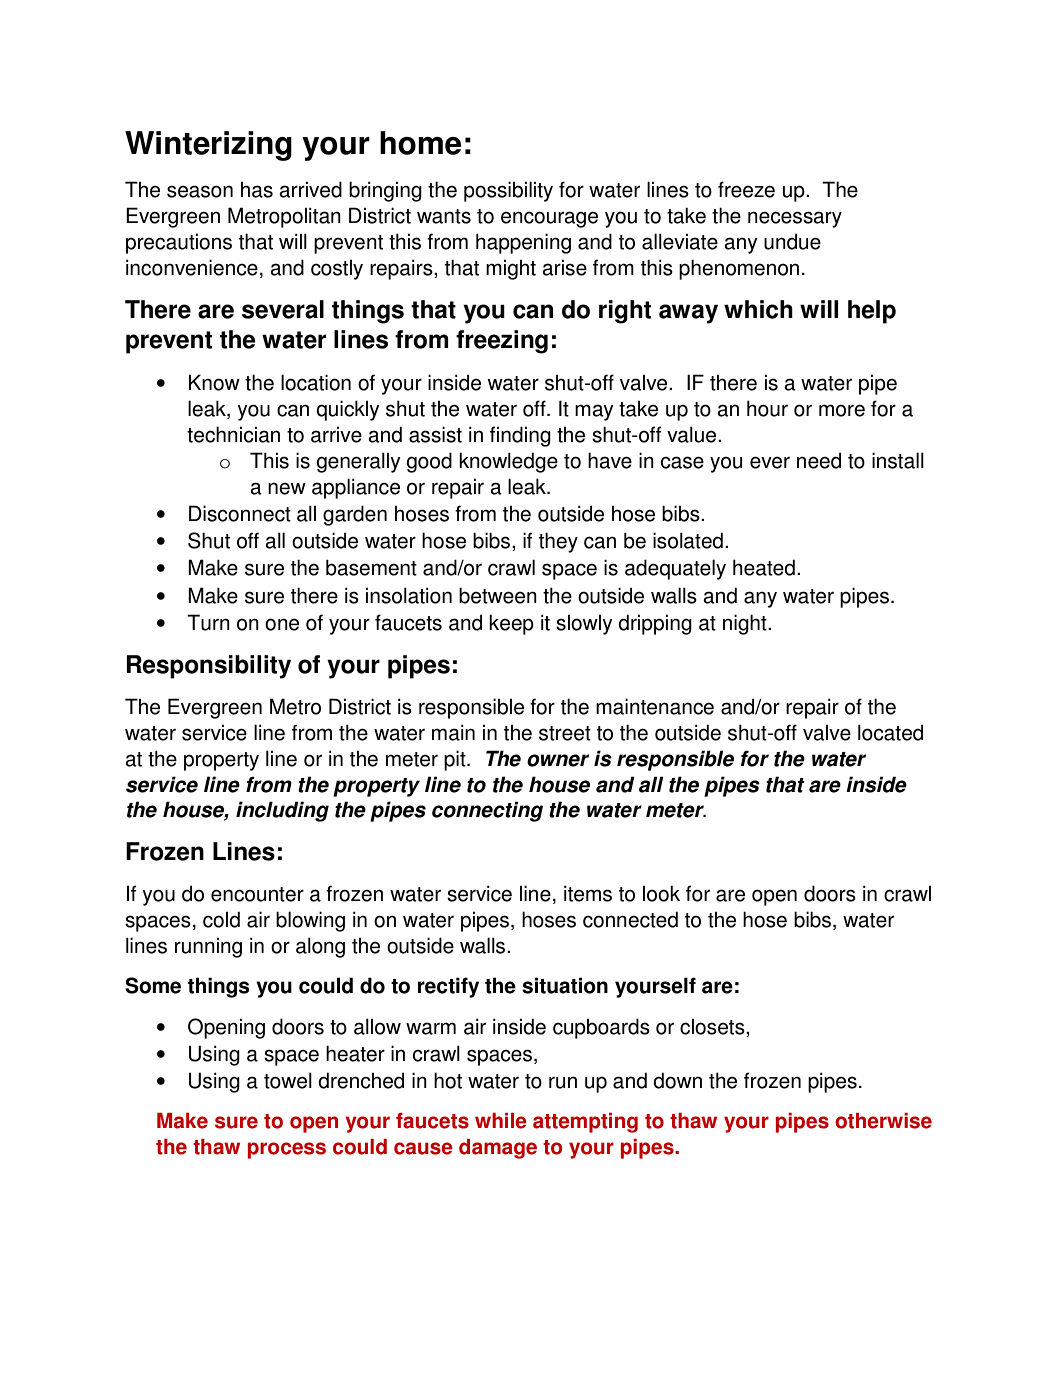  I want to click on freeze, so click(746, 189).
